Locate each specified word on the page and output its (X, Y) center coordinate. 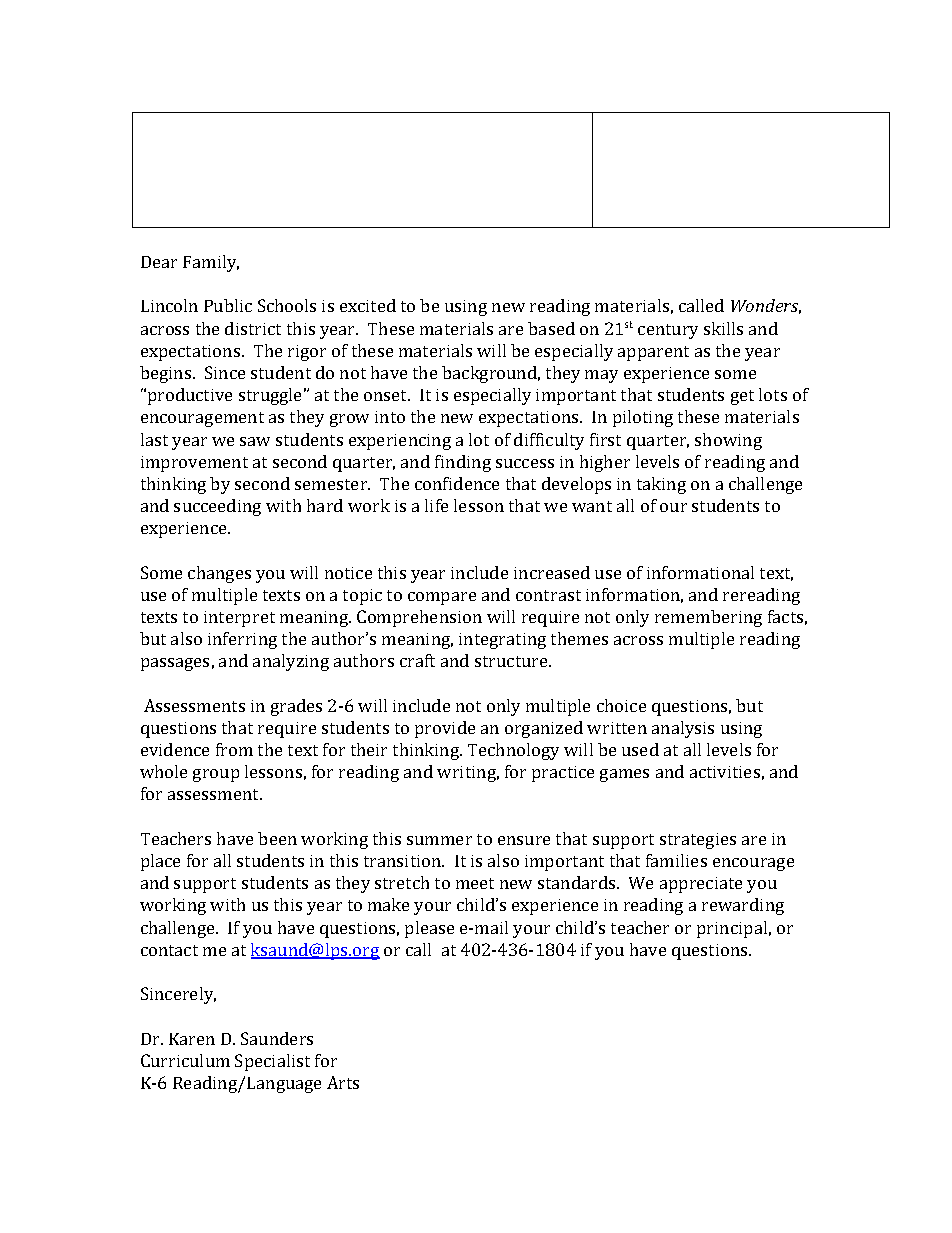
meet (475, 883)
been (277, 838)
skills (723, 328)
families (676, 860)
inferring (242, 640)
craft (417, 660)
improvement (194, 464)
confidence (457, 483)
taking (661, 485)
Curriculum (185, 1060)
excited (368, 305)
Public (228, 305)
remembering (708, 618)
